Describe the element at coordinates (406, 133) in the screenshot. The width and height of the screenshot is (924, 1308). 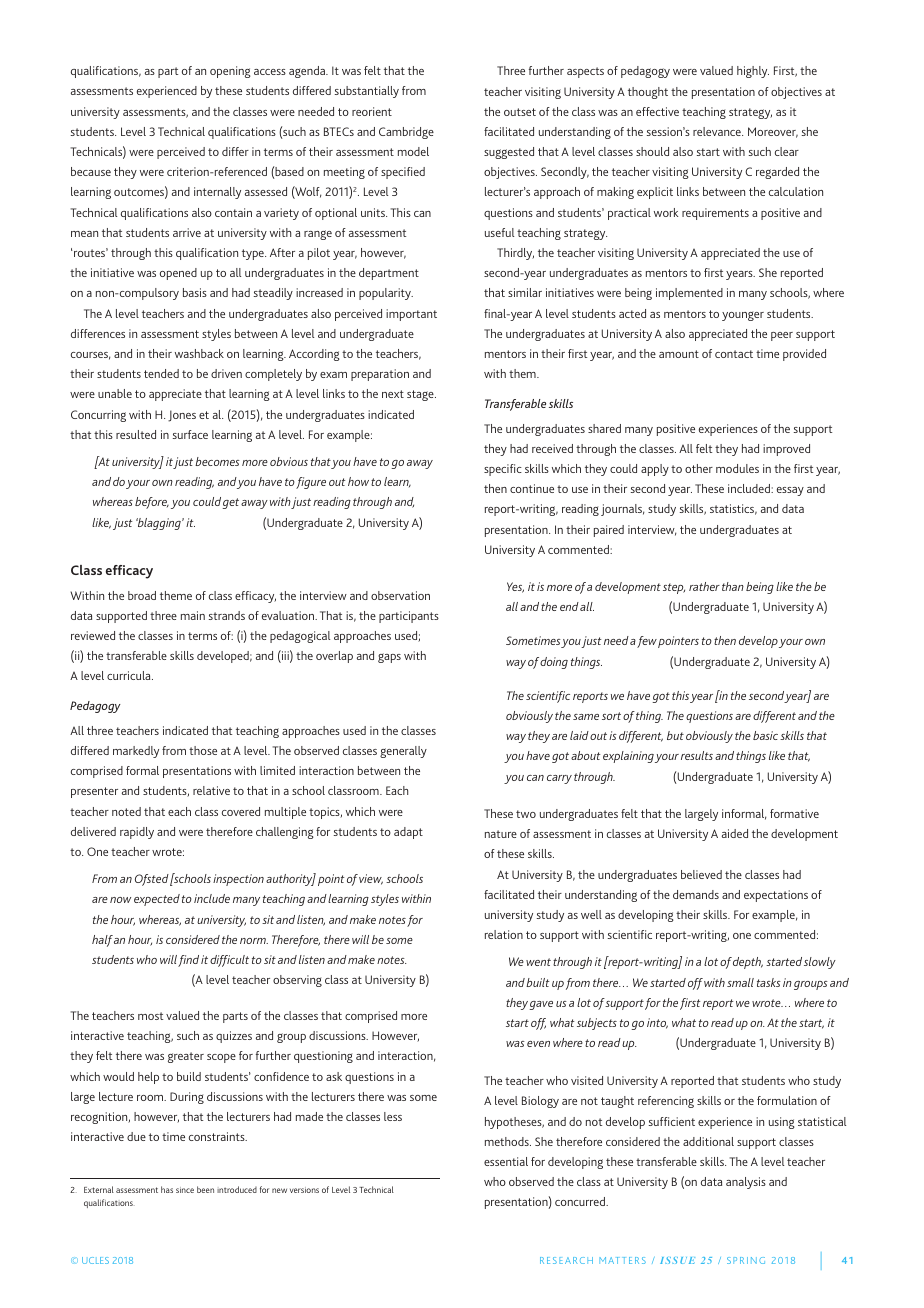
I see `Cambridge` at that location.
